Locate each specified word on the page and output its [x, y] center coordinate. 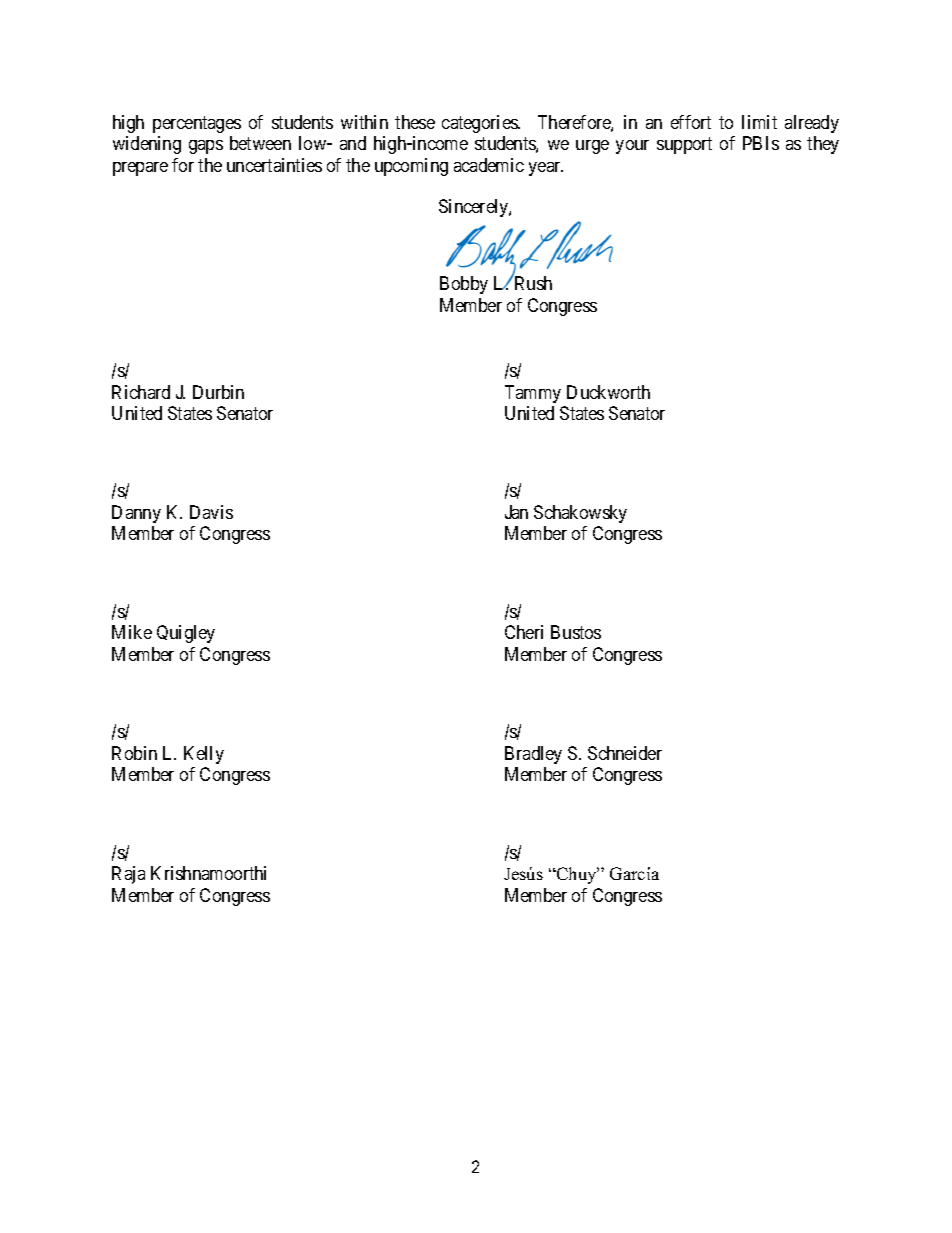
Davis [211, 512]
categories [480, 124]
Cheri [524, 632]
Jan [516, 512]
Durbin [218, 392]
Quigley [186, 634]
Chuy [577, 875]
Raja [128, 875]
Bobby [464, 285]
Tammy [533, 394]
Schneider [625, 753]
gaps [206, 147]
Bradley [533, 755]
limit [759, 122]
